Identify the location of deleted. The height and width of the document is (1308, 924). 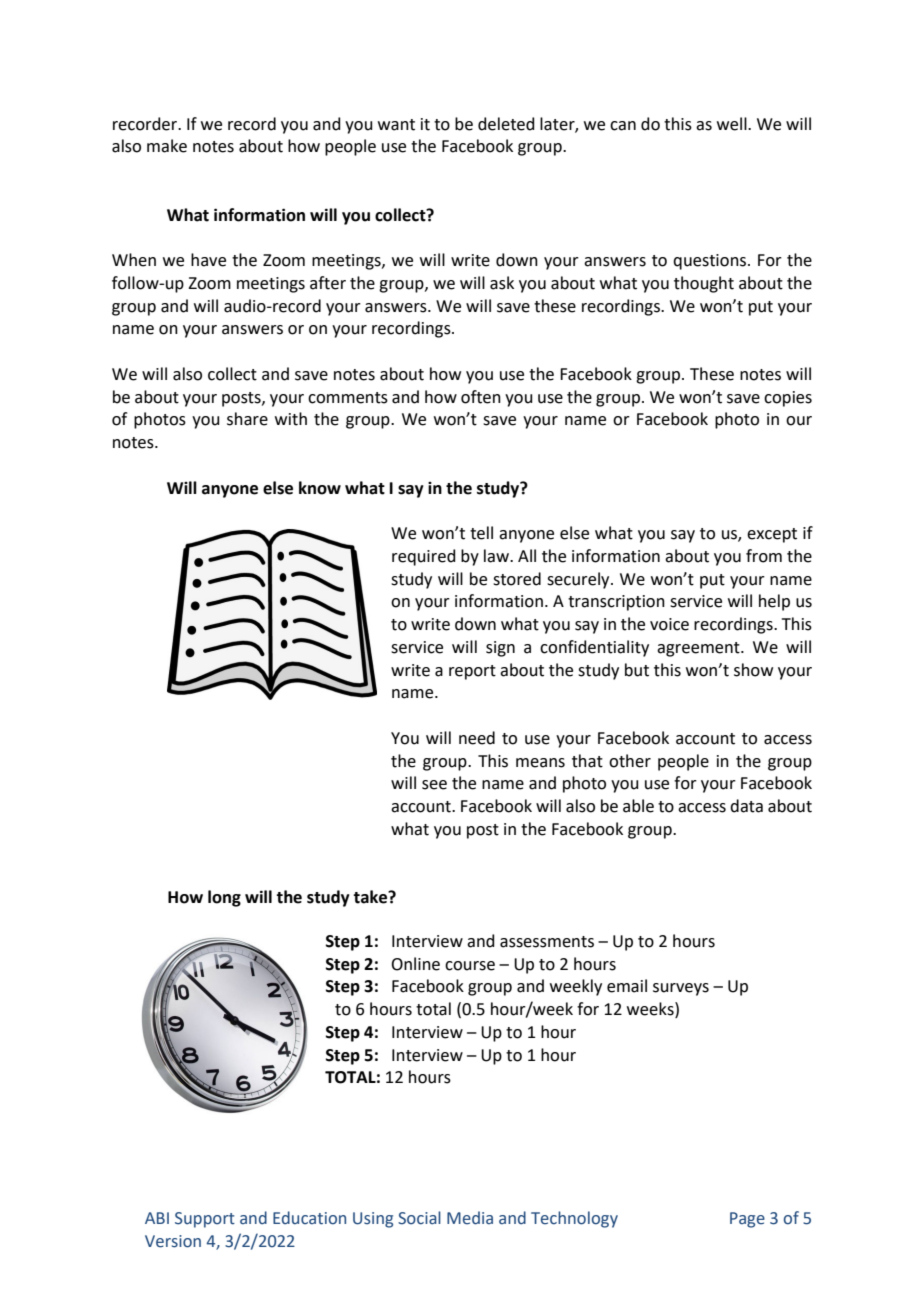
(506, 124).
